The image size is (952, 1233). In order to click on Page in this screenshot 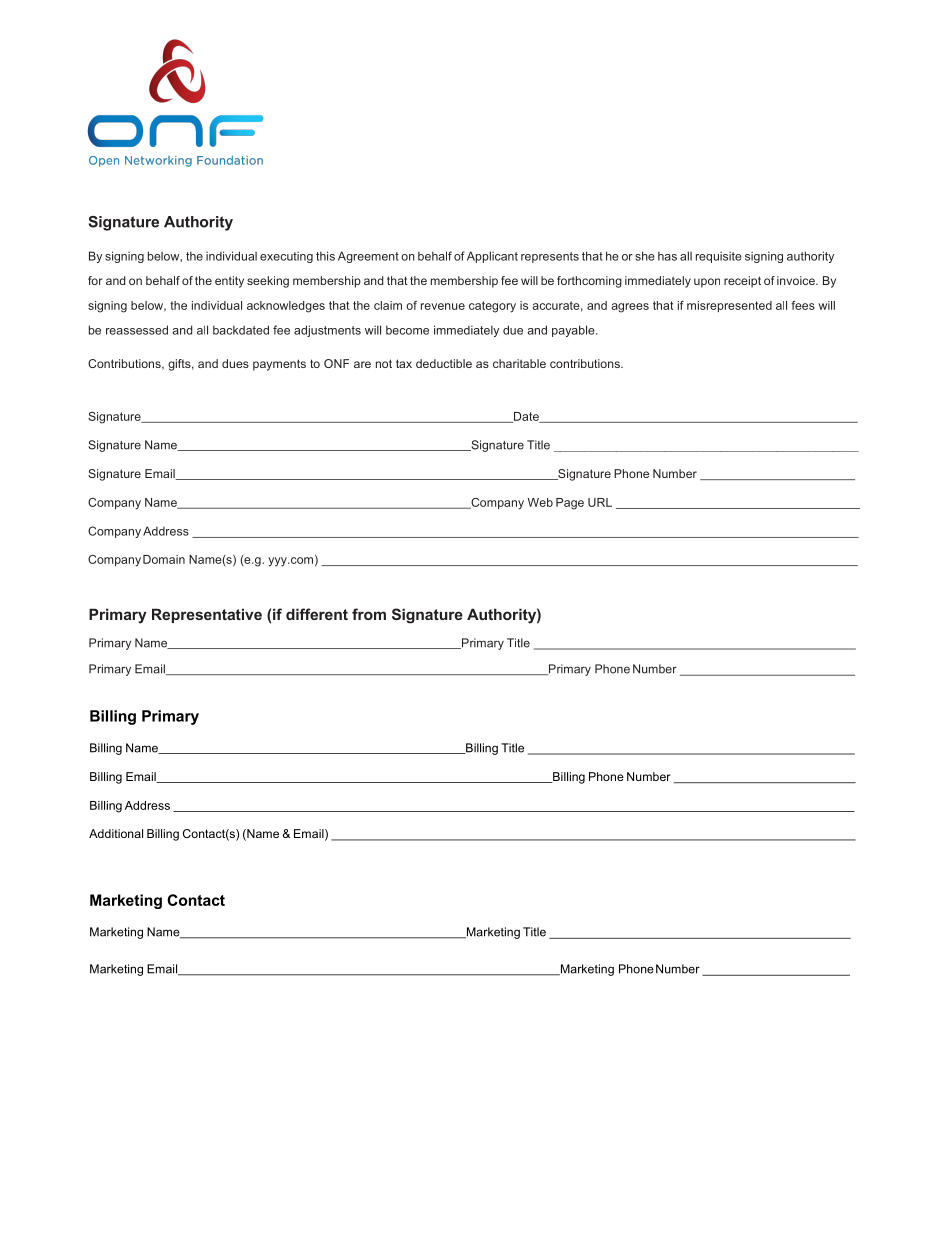, I will do `click(570, 504)`.
